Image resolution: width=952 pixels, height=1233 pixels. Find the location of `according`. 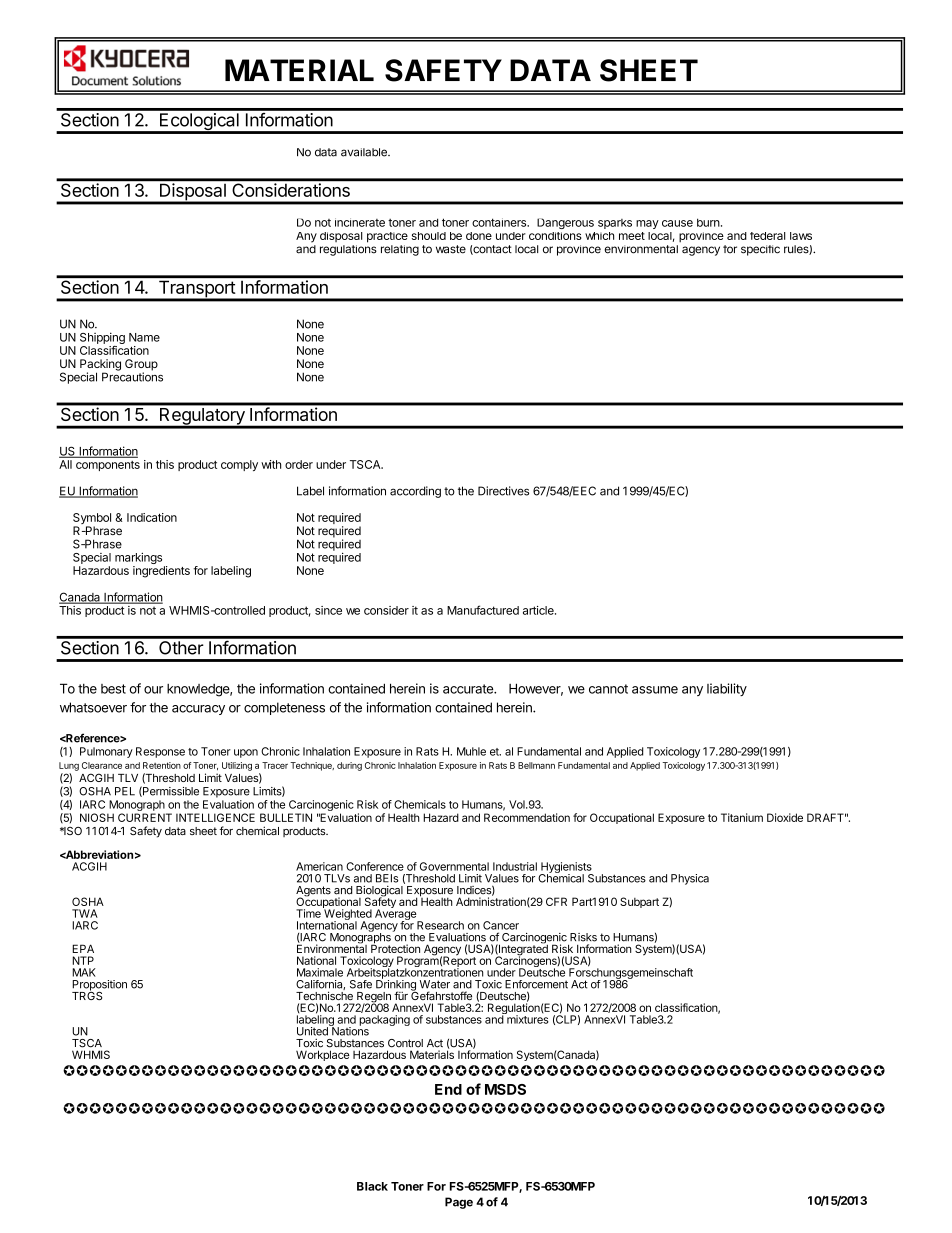

according is located at coordinates (415, 492).
